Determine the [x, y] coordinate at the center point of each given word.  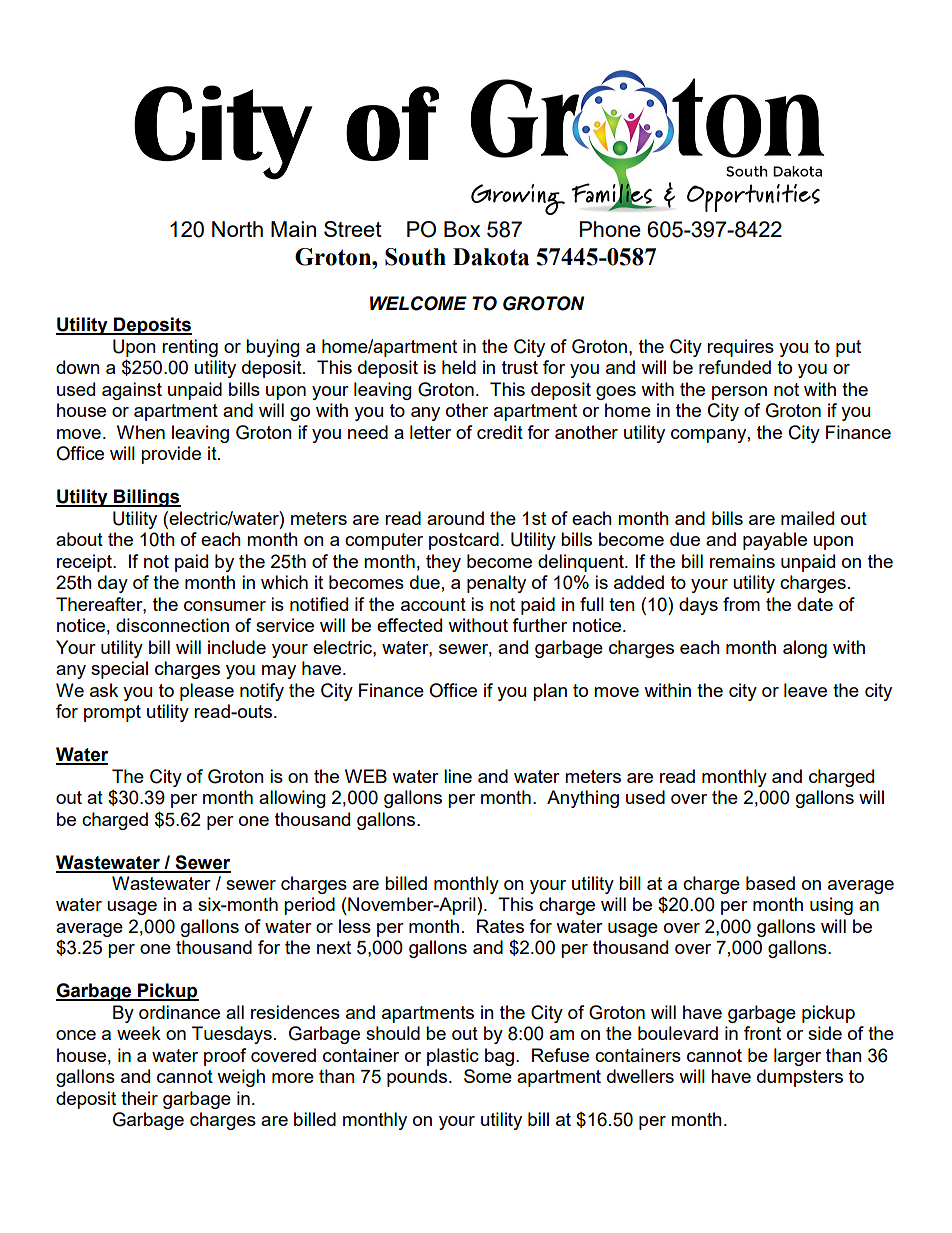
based [770, 883]
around [455, 518]
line [458, 776]
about [79, 539]
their [139, 1098]
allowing [292, 799]
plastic [453, 1057]
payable [775, 541]
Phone [610, 229]
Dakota [491, 257]
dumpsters [800, 1078]
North [237, 229]
